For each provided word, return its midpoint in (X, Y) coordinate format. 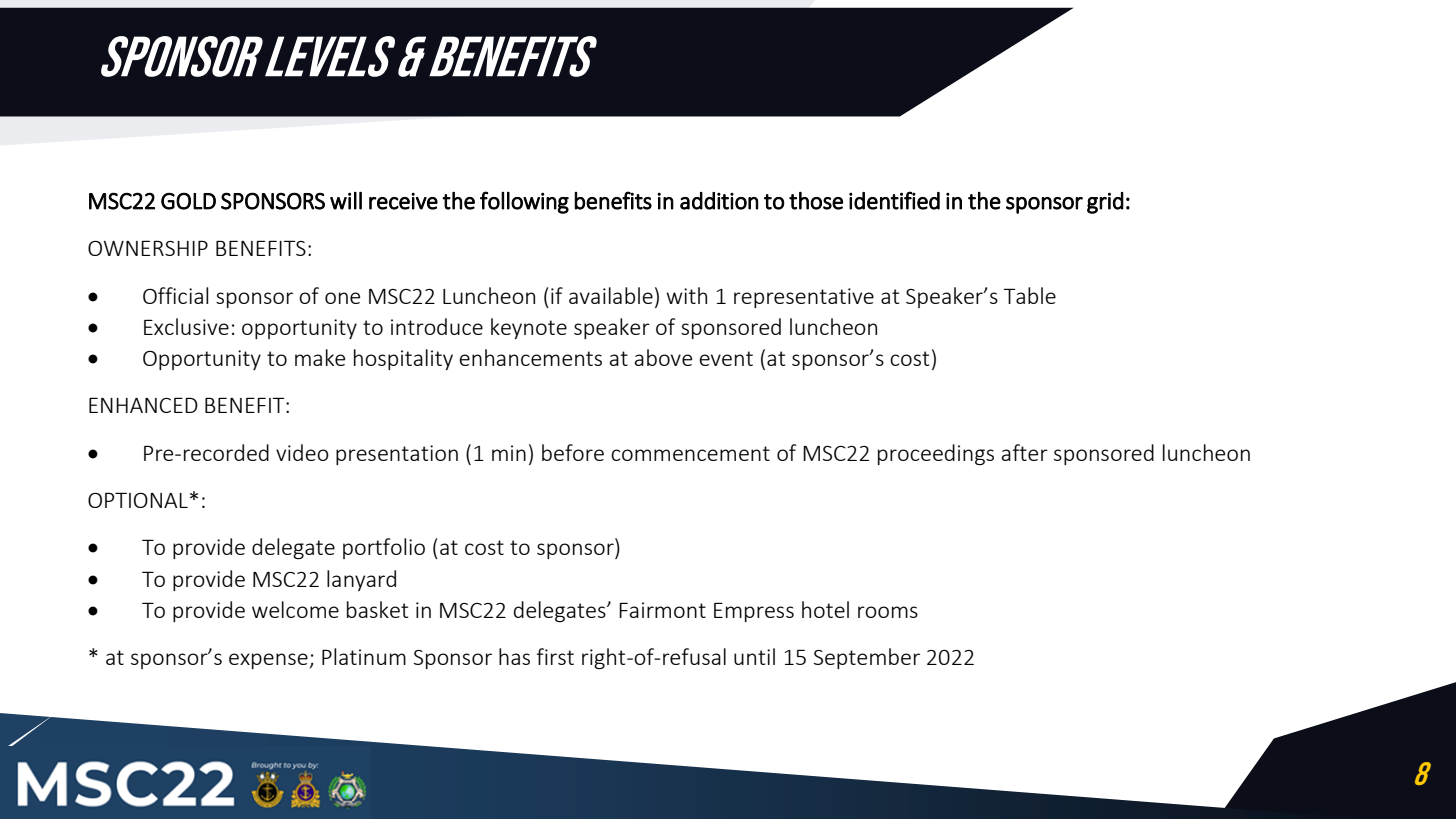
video (302, 452)
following (524, 202)
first (555, 656)
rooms (888, 612)
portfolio (384, 548)
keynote (529, 328)
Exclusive (186, 326)
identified (894, 200)
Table (1029, 295)
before (573, 452)
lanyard (361, 580)
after (1025, 452)
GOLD (188, 201)
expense (268, 661)
